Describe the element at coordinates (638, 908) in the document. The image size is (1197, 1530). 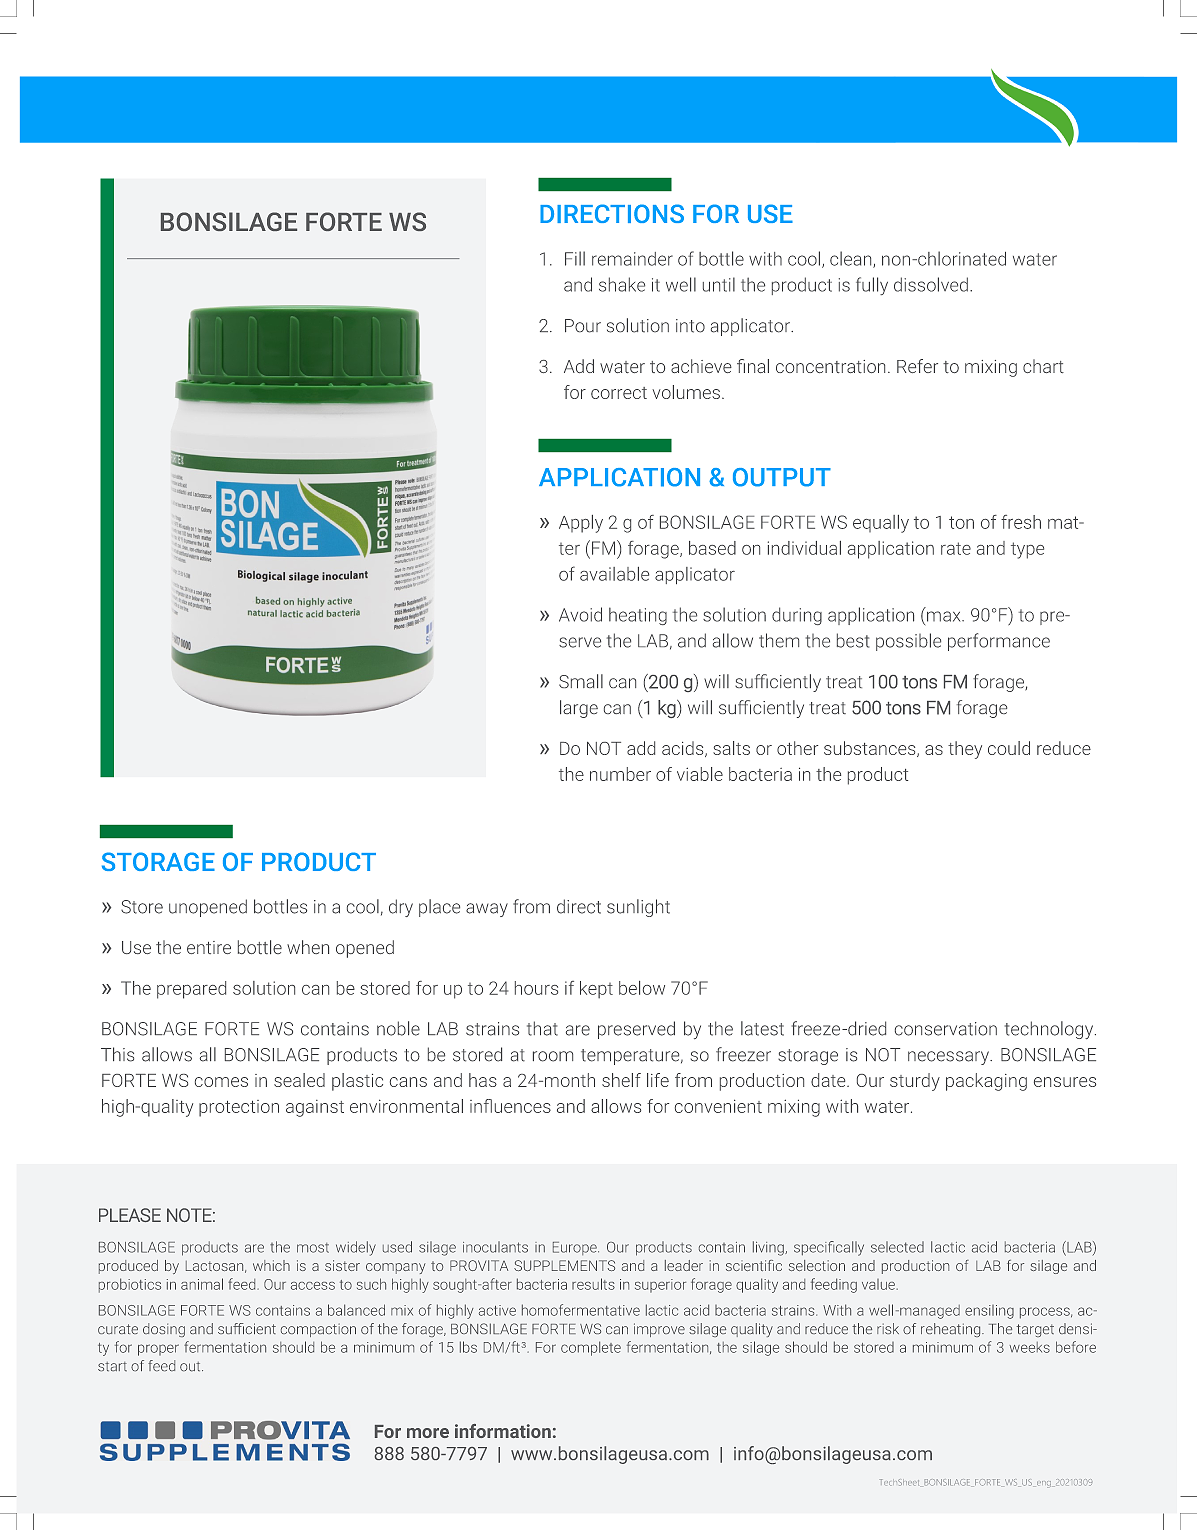
I see `sunlight` at that location.
